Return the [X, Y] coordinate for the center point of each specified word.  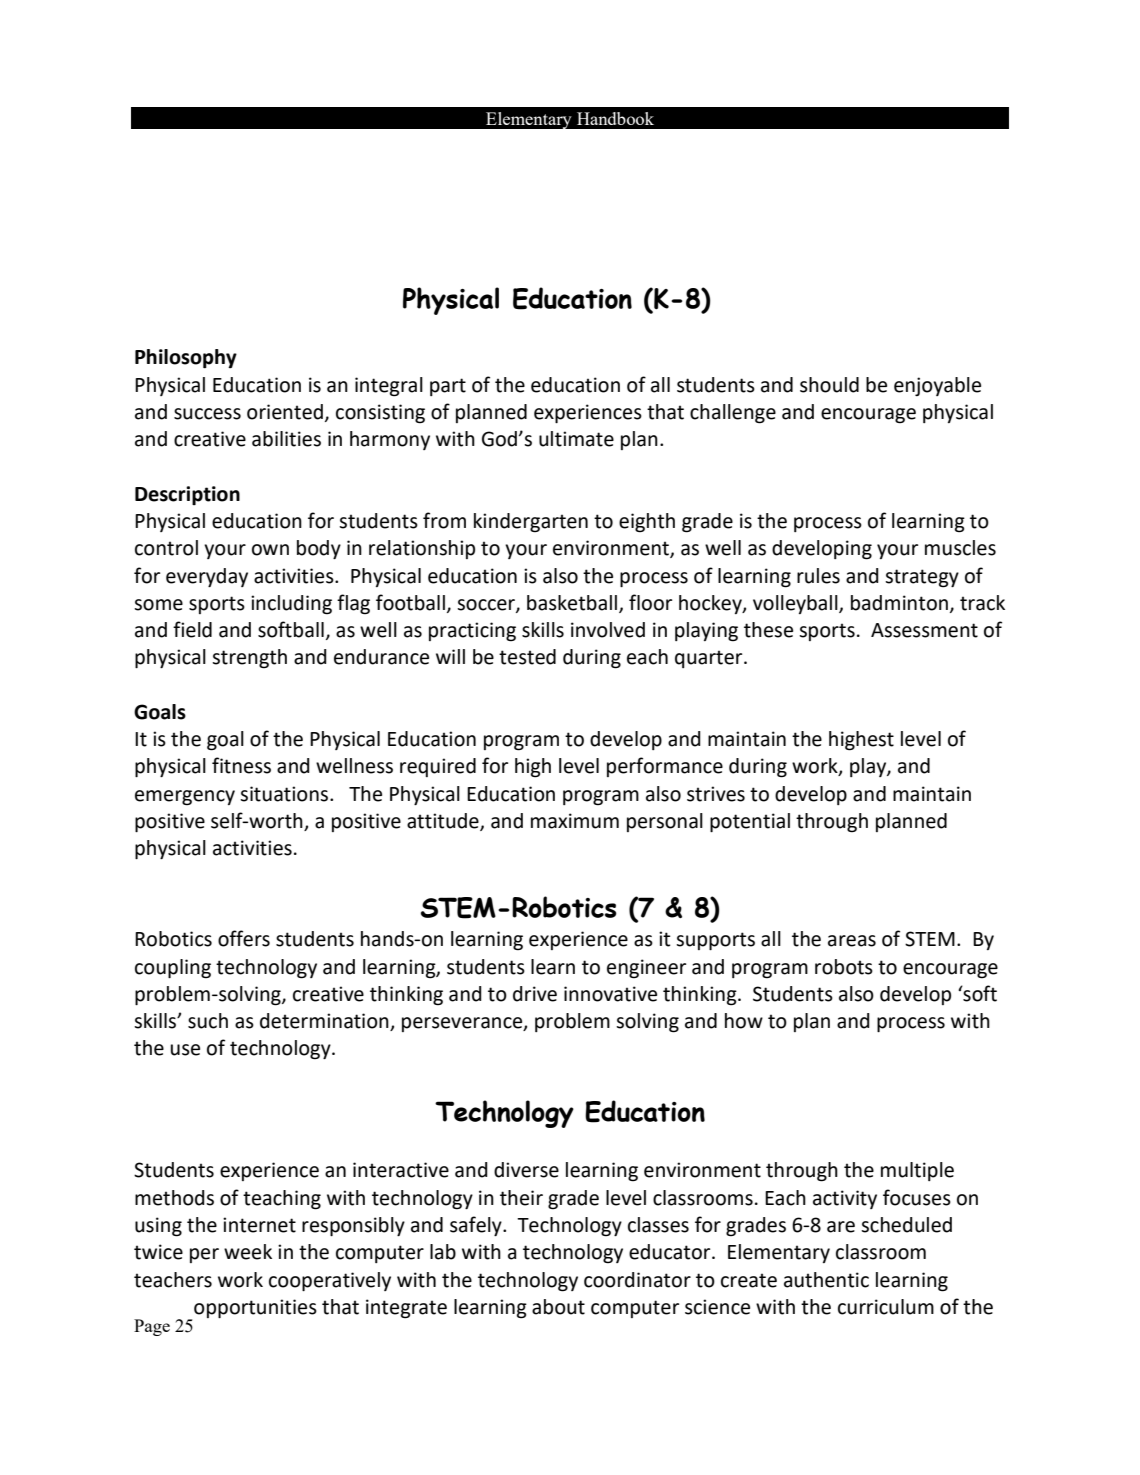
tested [527, 657]
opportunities [255, 1308]
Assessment [924, 630]
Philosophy [186, 359]
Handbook [615, 118]
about [558, 1307]
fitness [241, 765]
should [829, 385]
